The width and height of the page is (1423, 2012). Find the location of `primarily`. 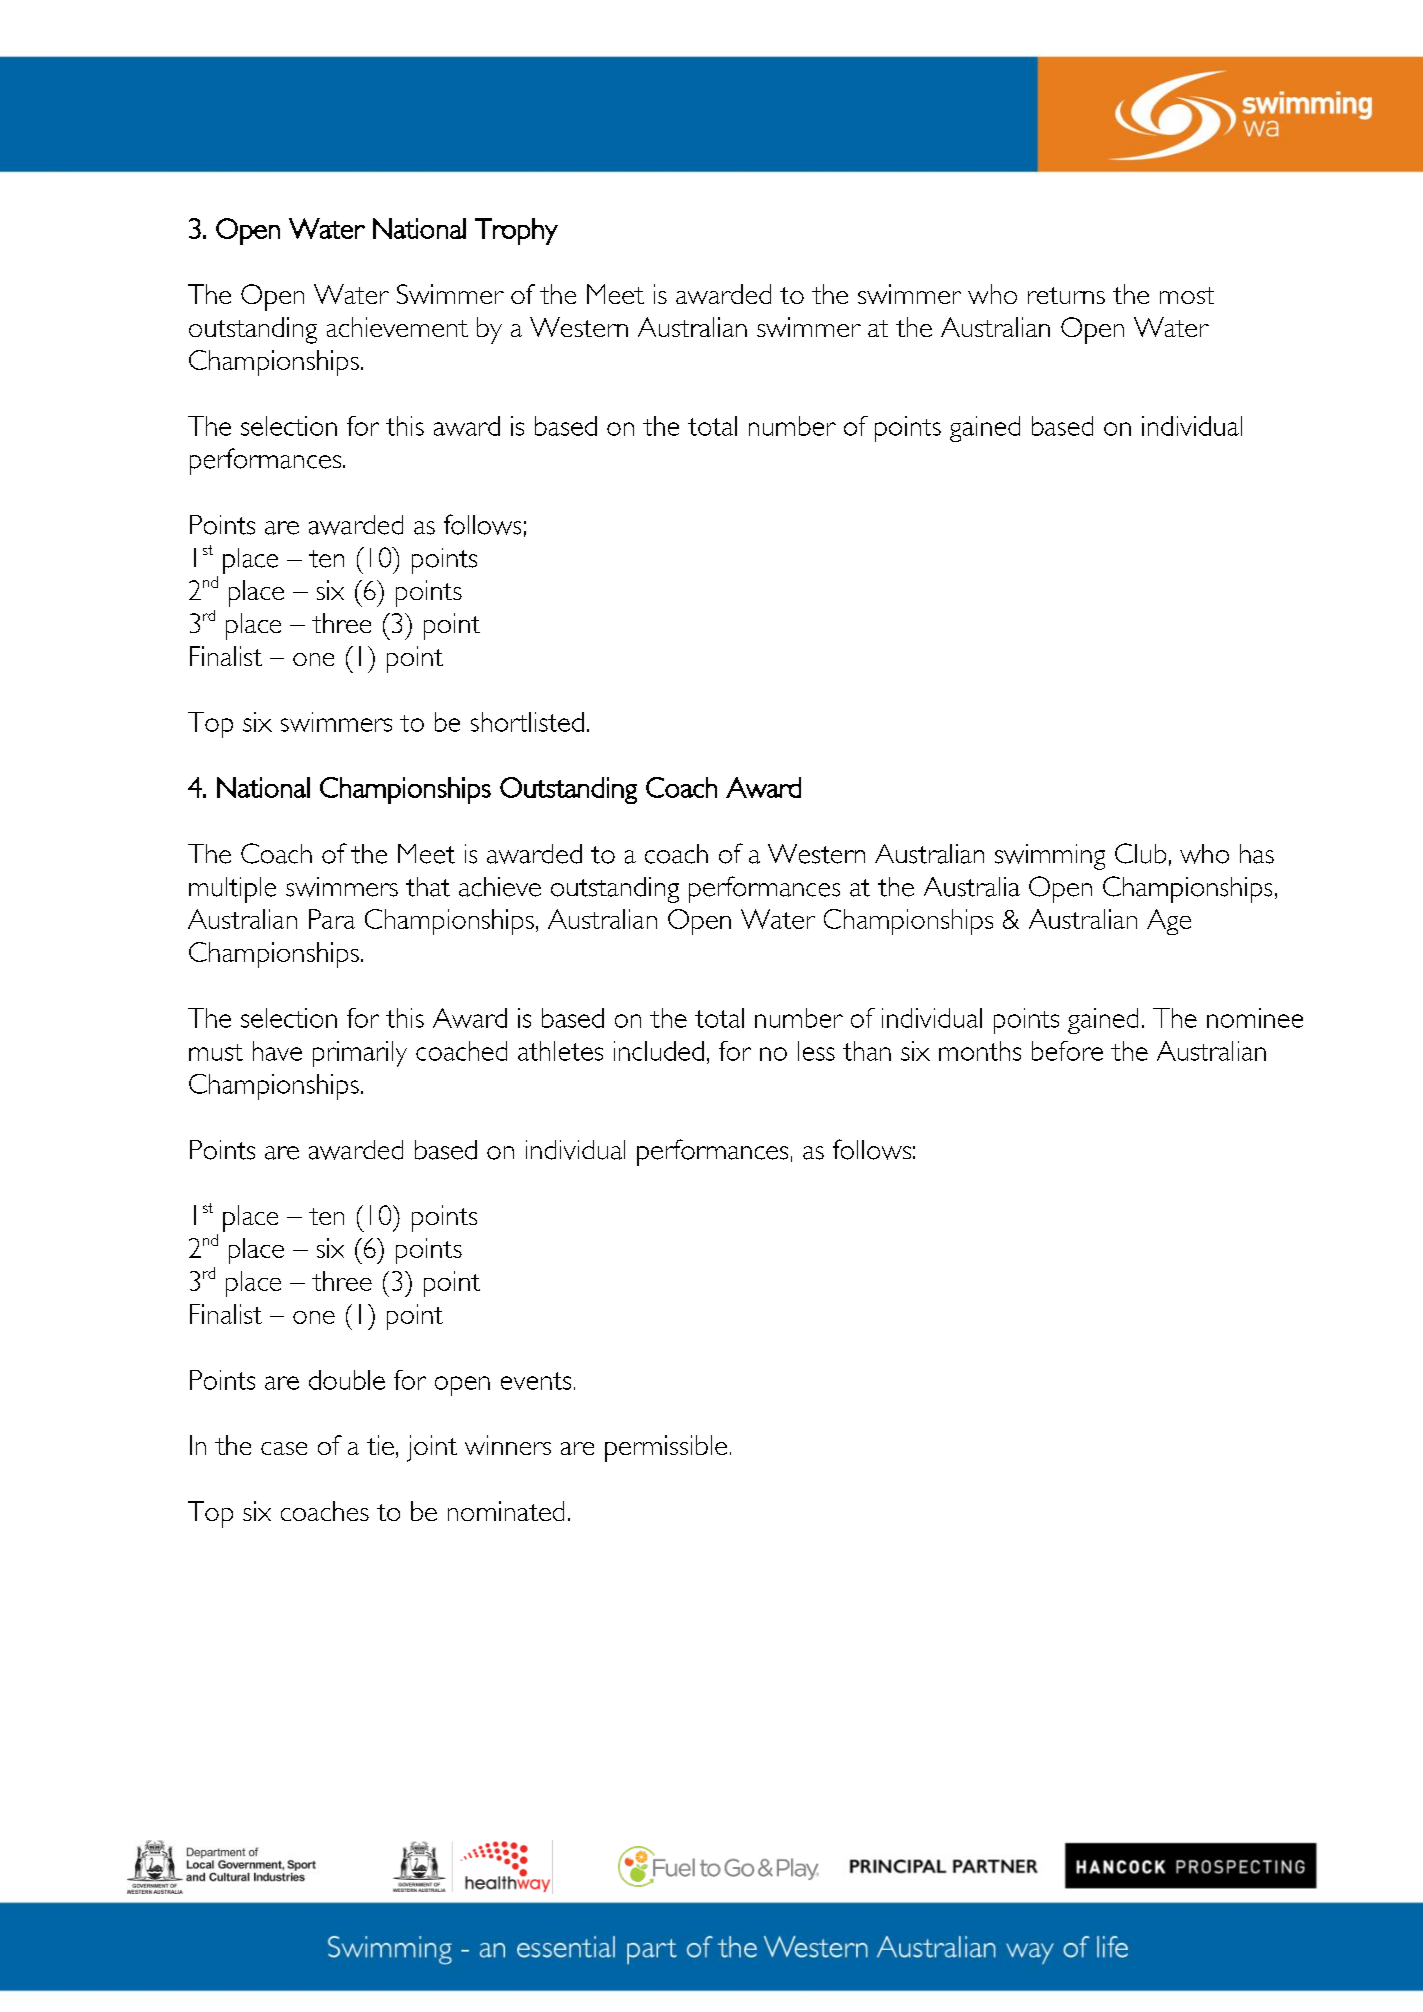

primarily is located at coordinates (360, 1054).
